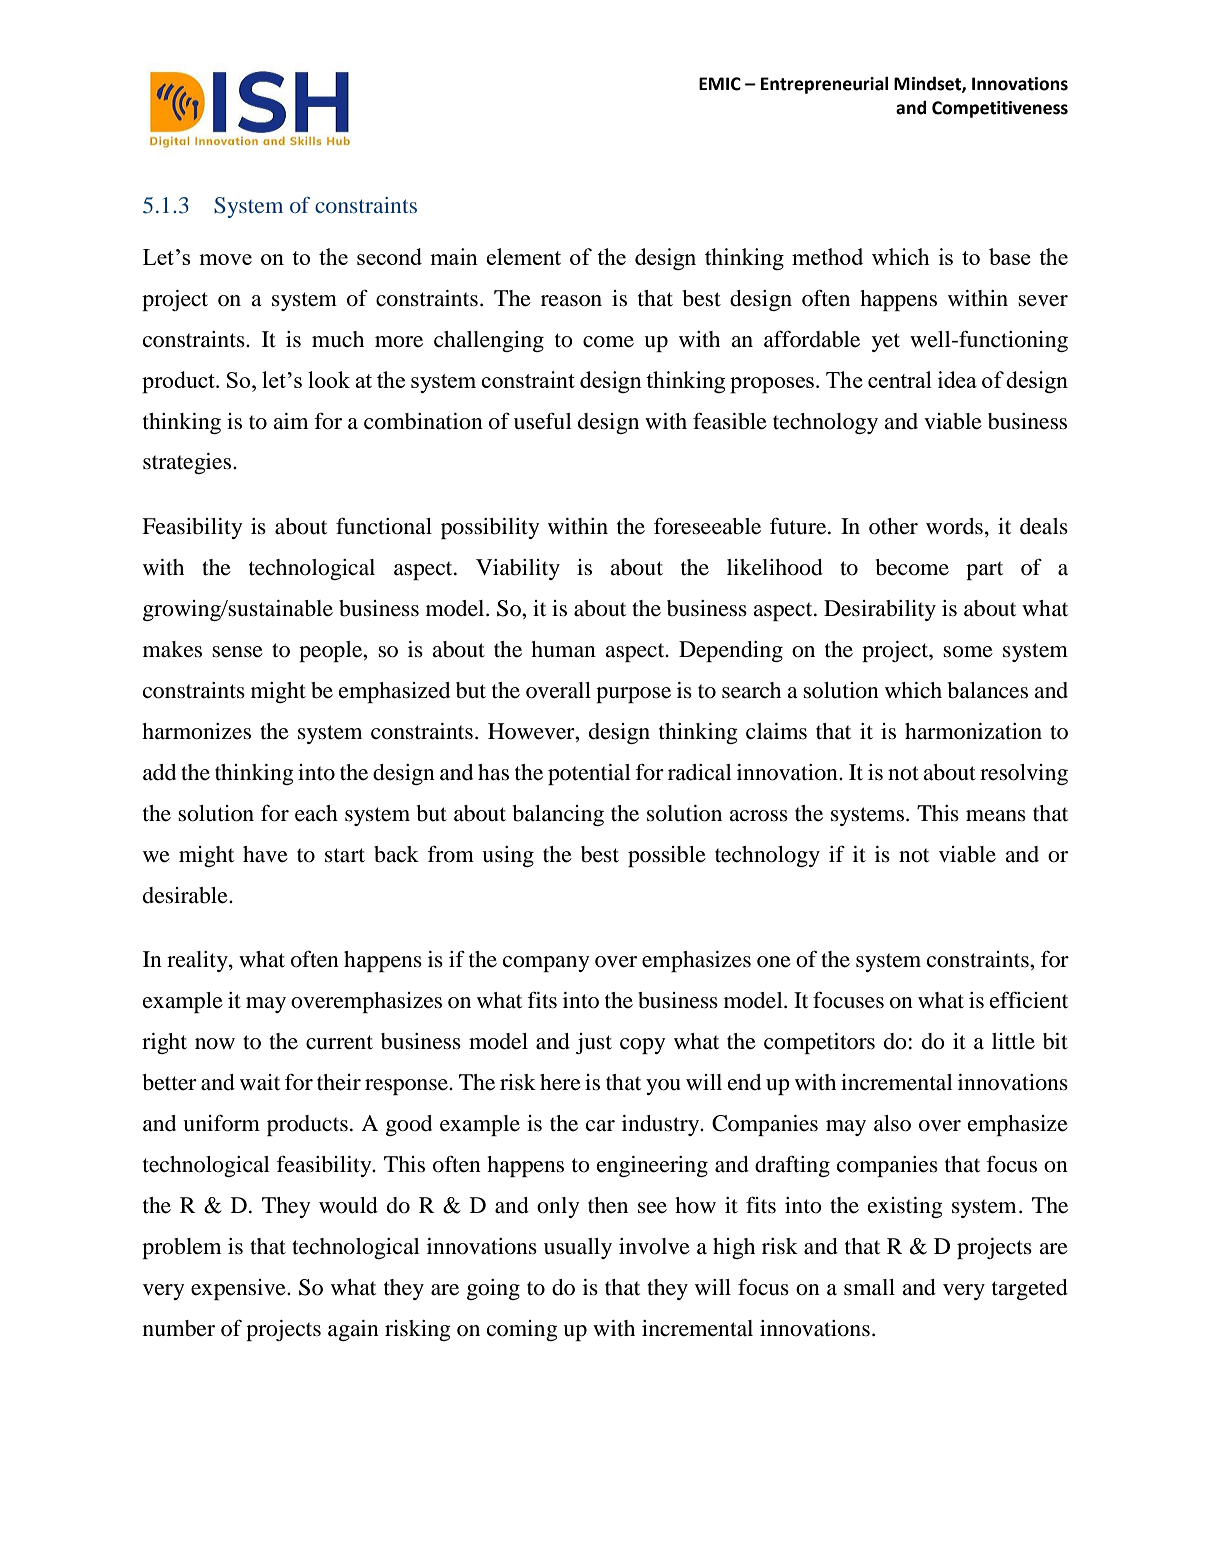 This document has height=1567, width=1211. What do you see at coordinates (225, 259) in the document?
I see `move` at bounding box center [225, 259].
